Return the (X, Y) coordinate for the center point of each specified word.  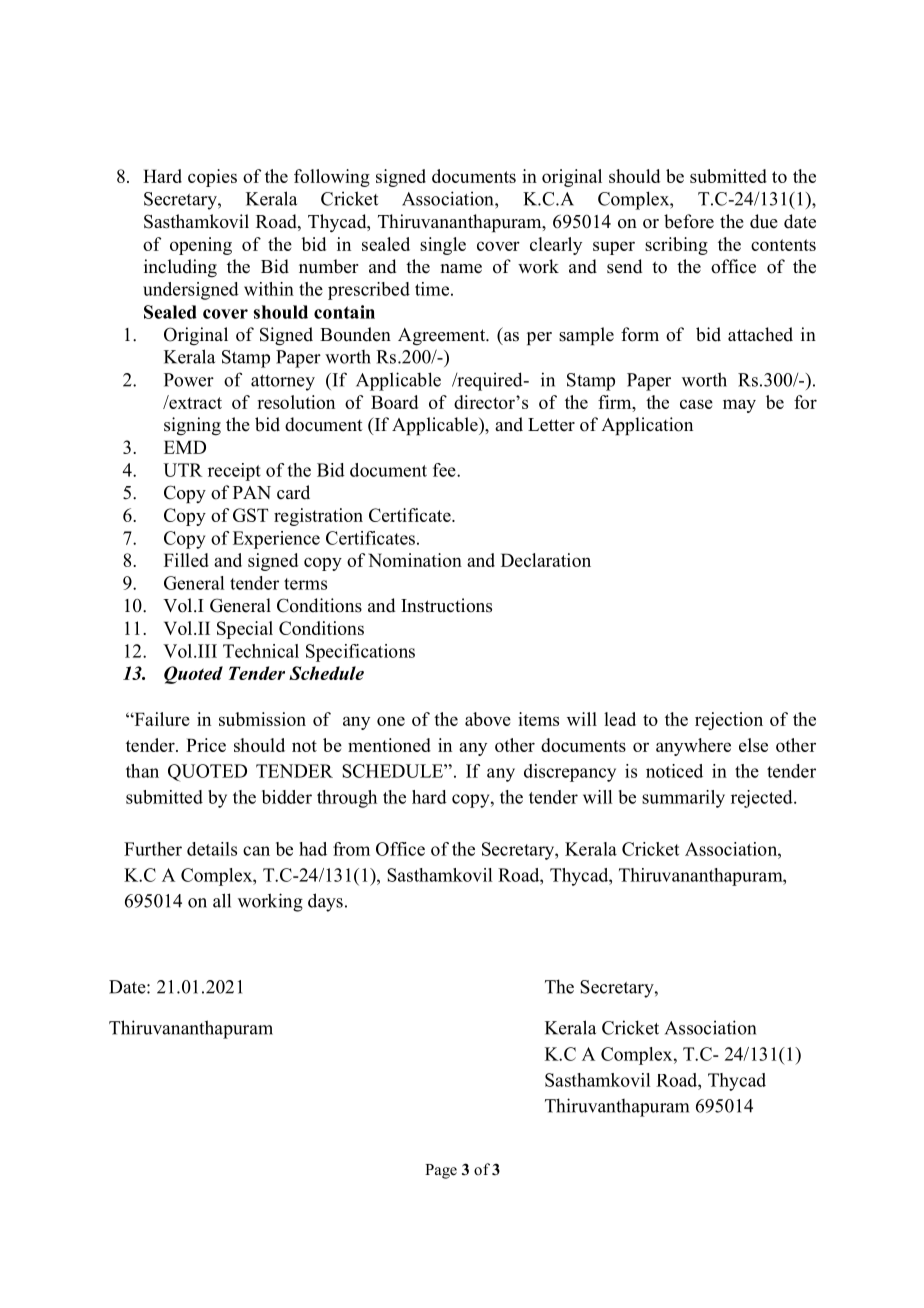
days (325, 902)
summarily (683, 799)
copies (212, 178)
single (443, 246)
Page (441, 1171)
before (689, 221)
